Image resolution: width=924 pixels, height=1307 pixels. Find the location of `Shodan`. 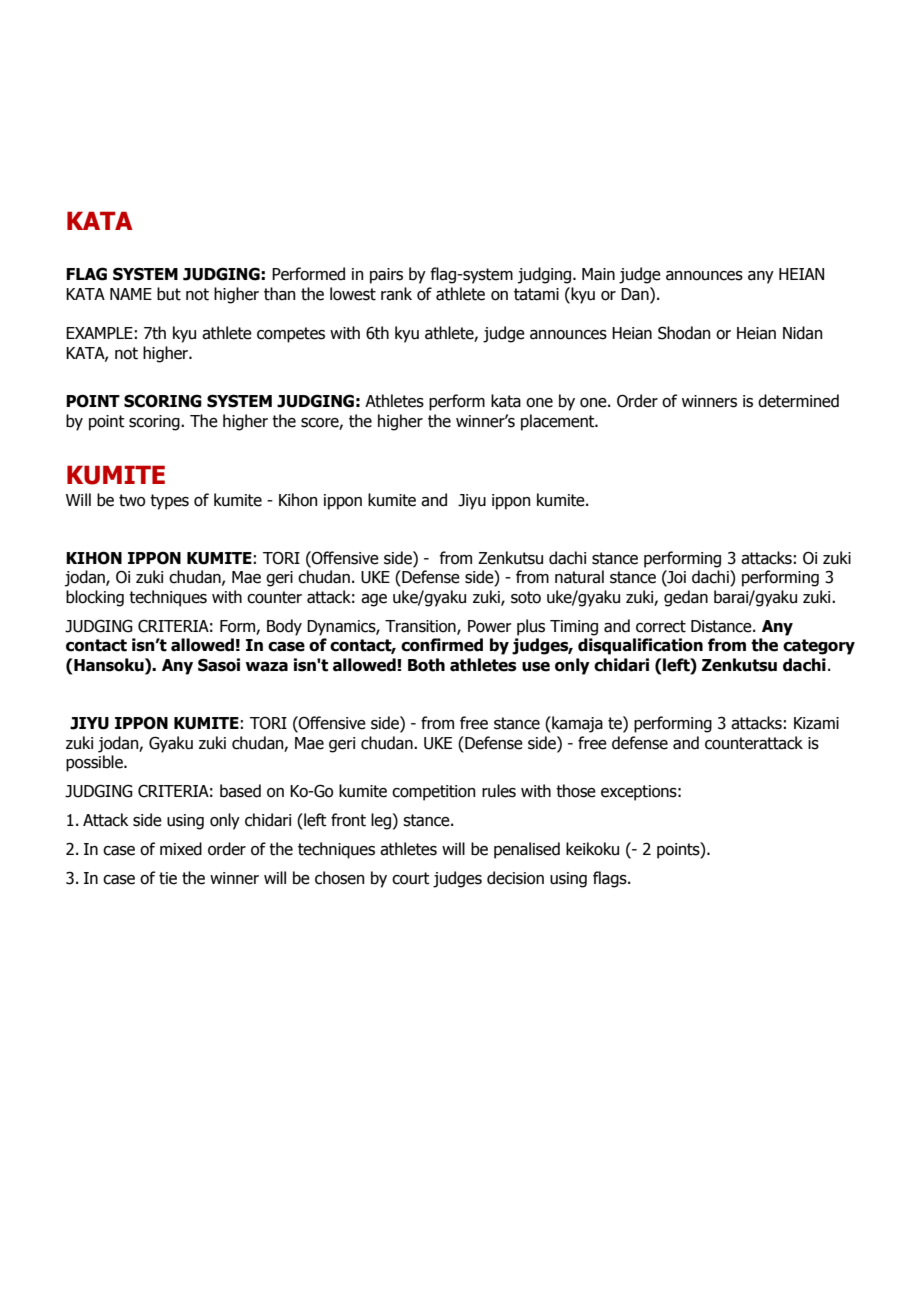

Shodan is located at coordinates (684, 333).
